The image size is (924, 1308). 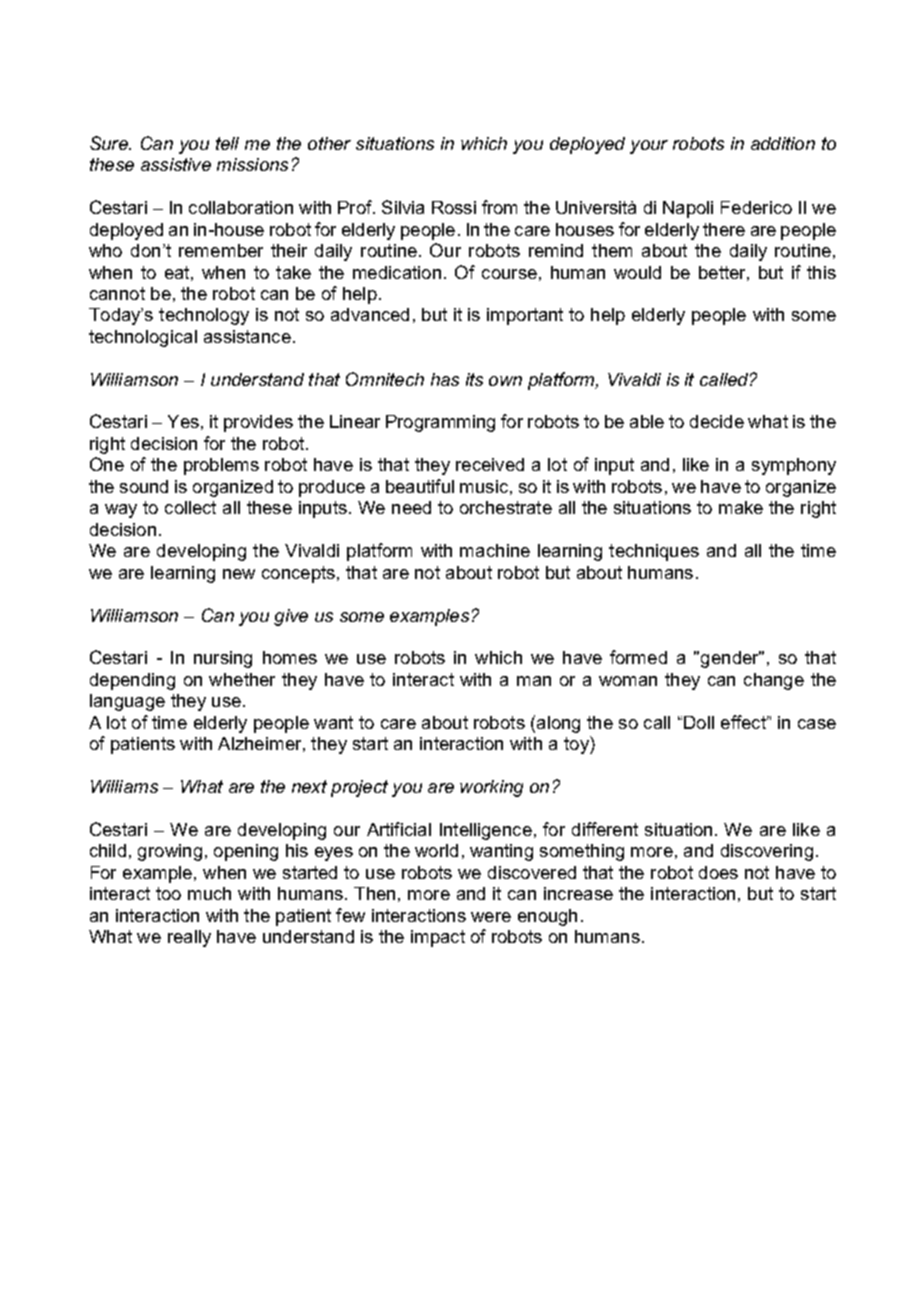 What do you see at coordinates (176, 164) in the image?
I see `assistive` at bounding box center [176, 164].
